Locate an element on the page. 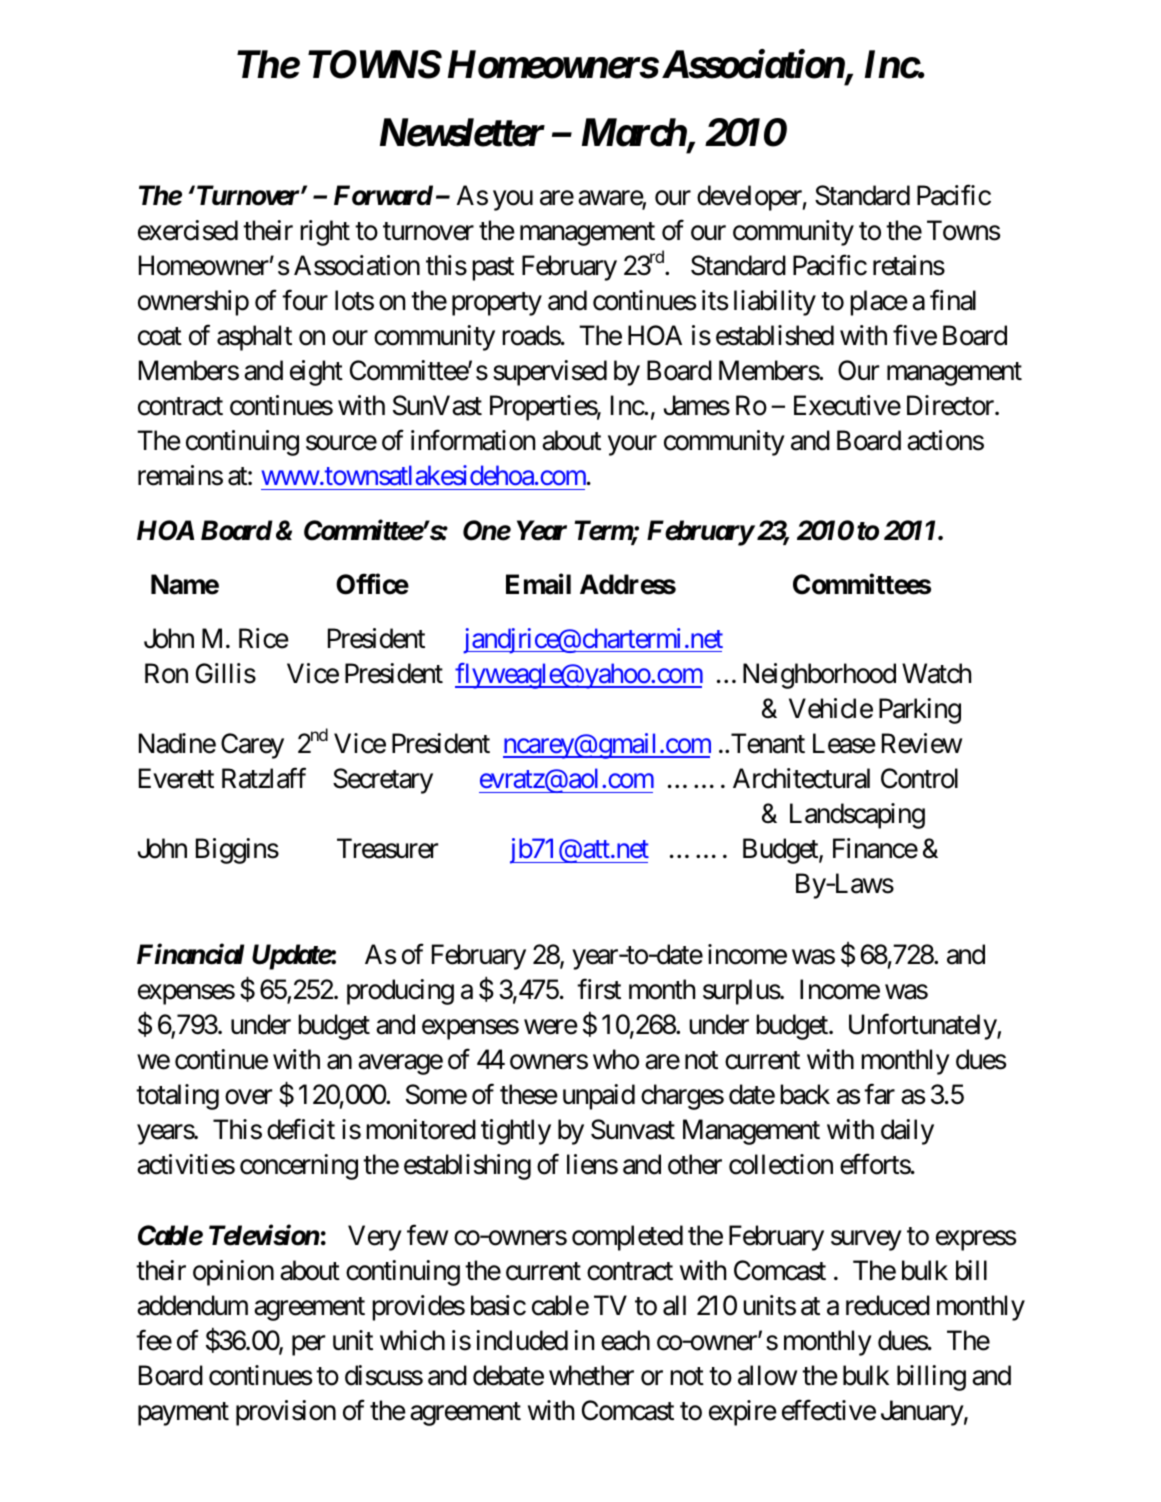 Image resolution: width=1161 pixels, height=1502 pixels. provision is located at coordinates (286, 1413).
